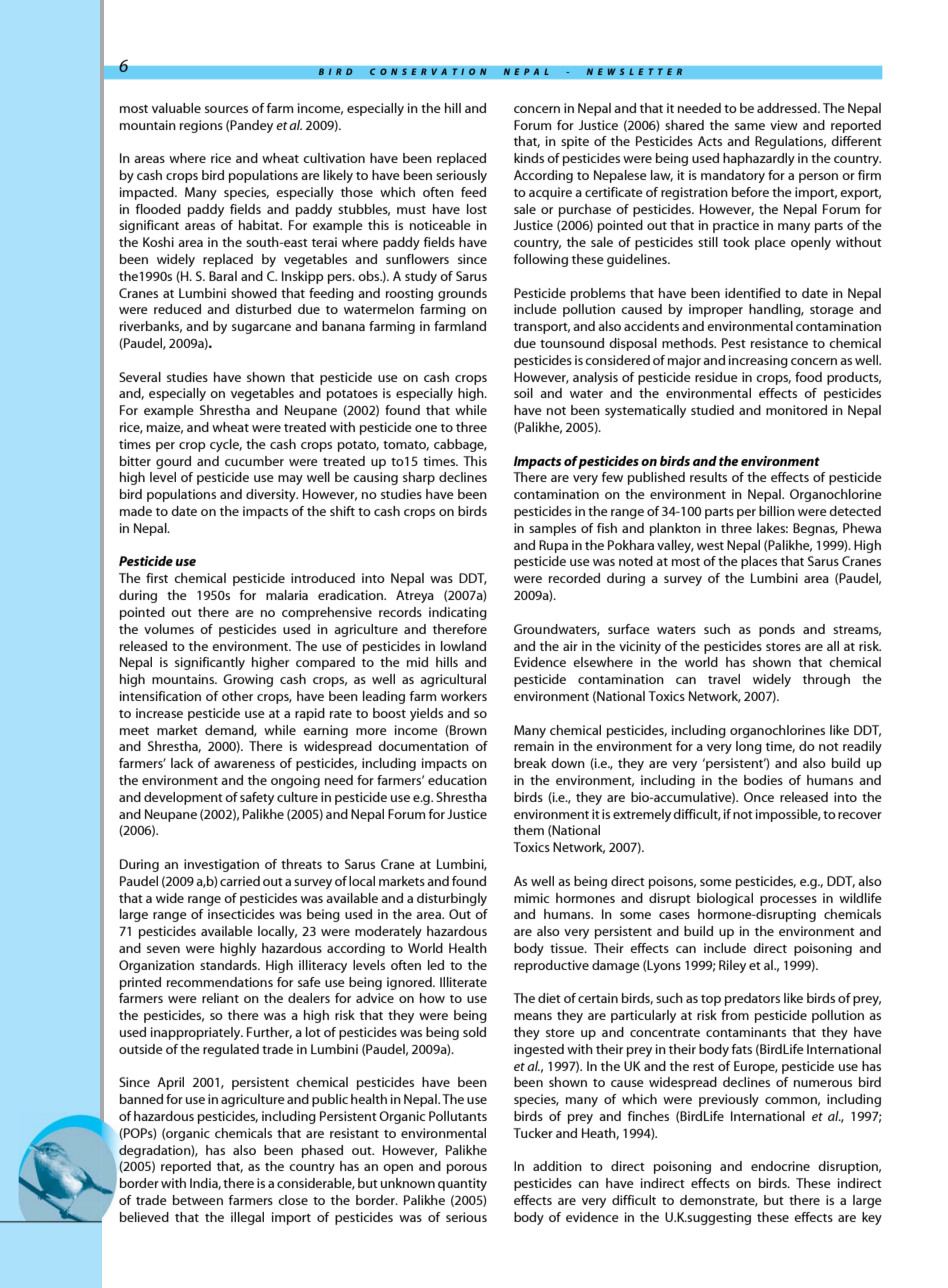  I want to click on between, so click(198, 1200).
